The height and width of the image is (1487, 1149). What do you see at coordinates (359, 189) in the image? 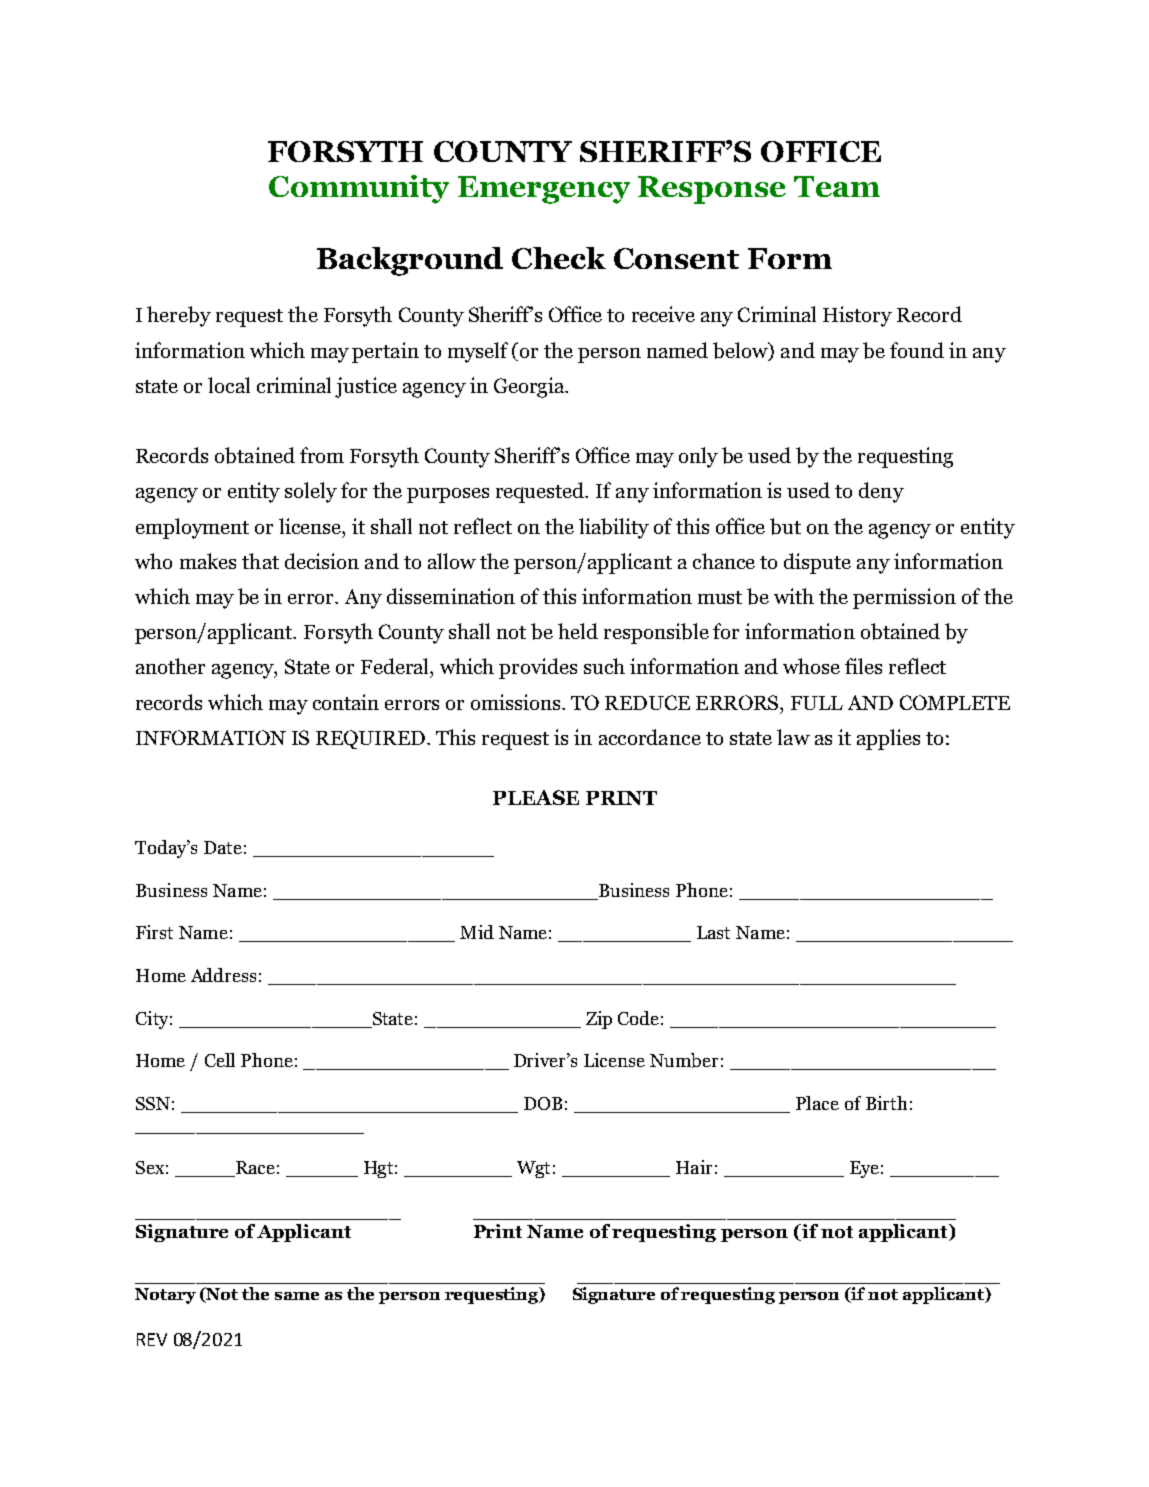
I see `Community` at bounding box center [359, 189].
